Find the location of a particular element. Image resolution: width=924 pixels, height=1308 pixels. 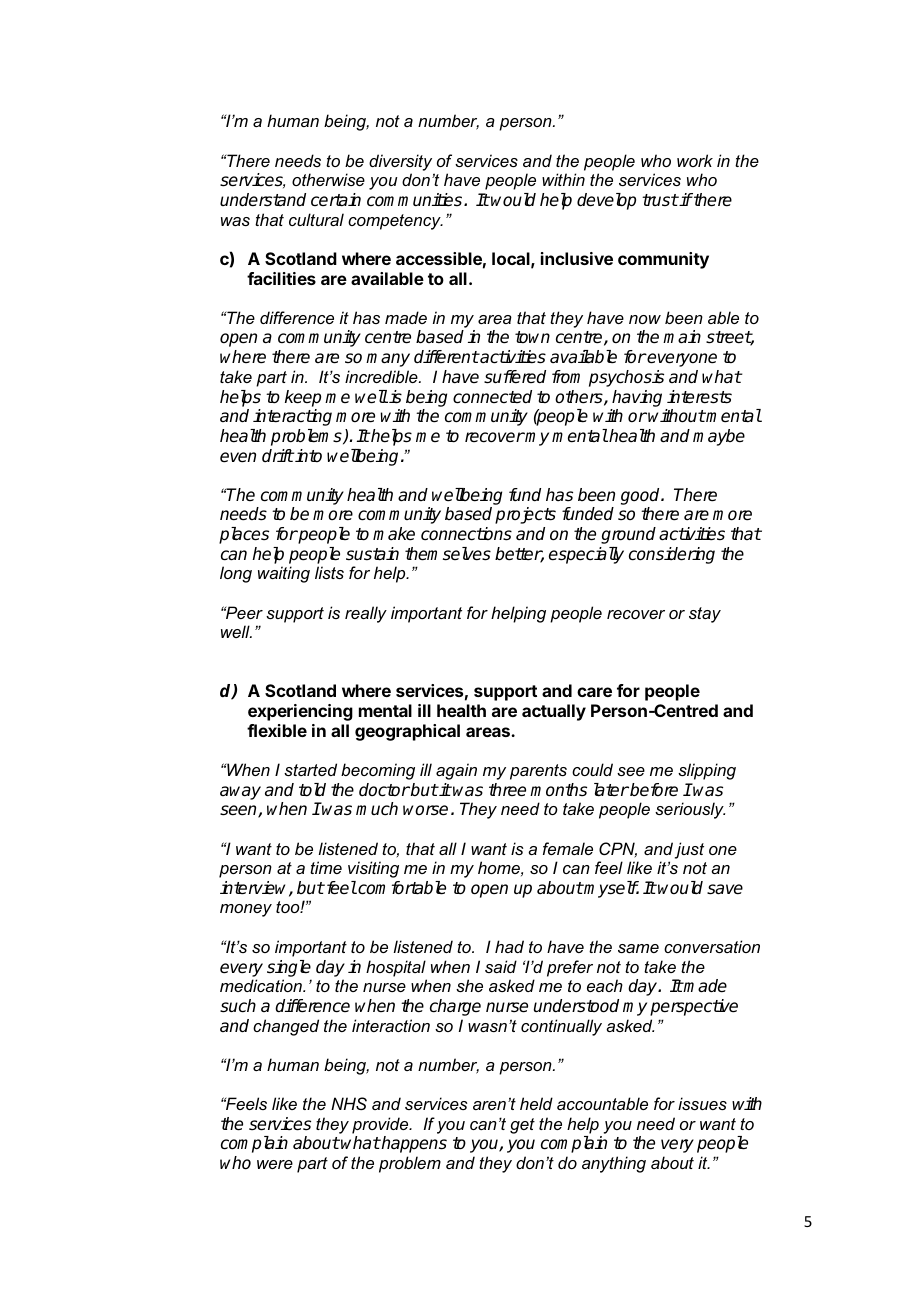

trust is located at coordinates (660, 200).
